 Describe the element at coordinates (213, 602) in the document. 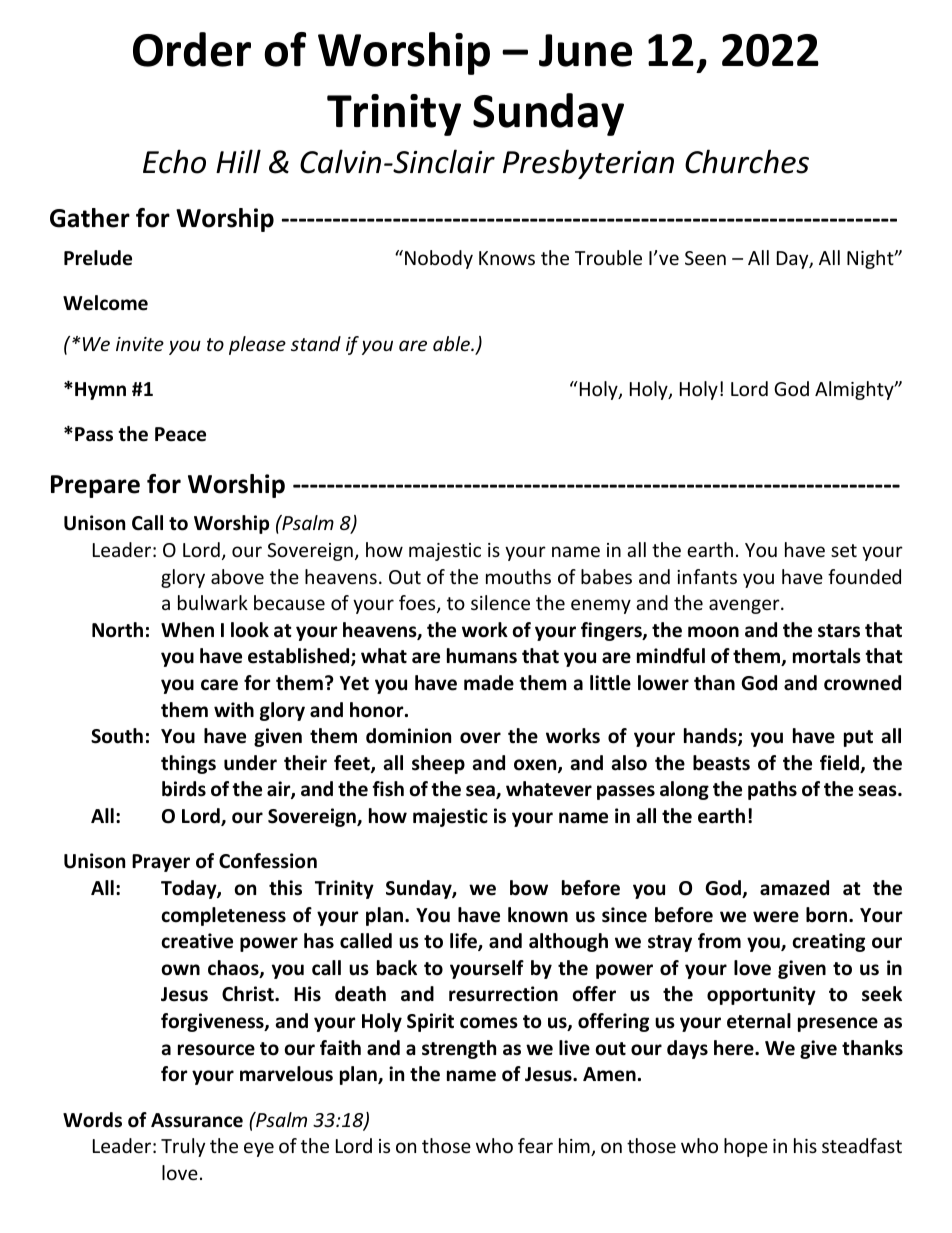

I see `bulwark` at that location.
